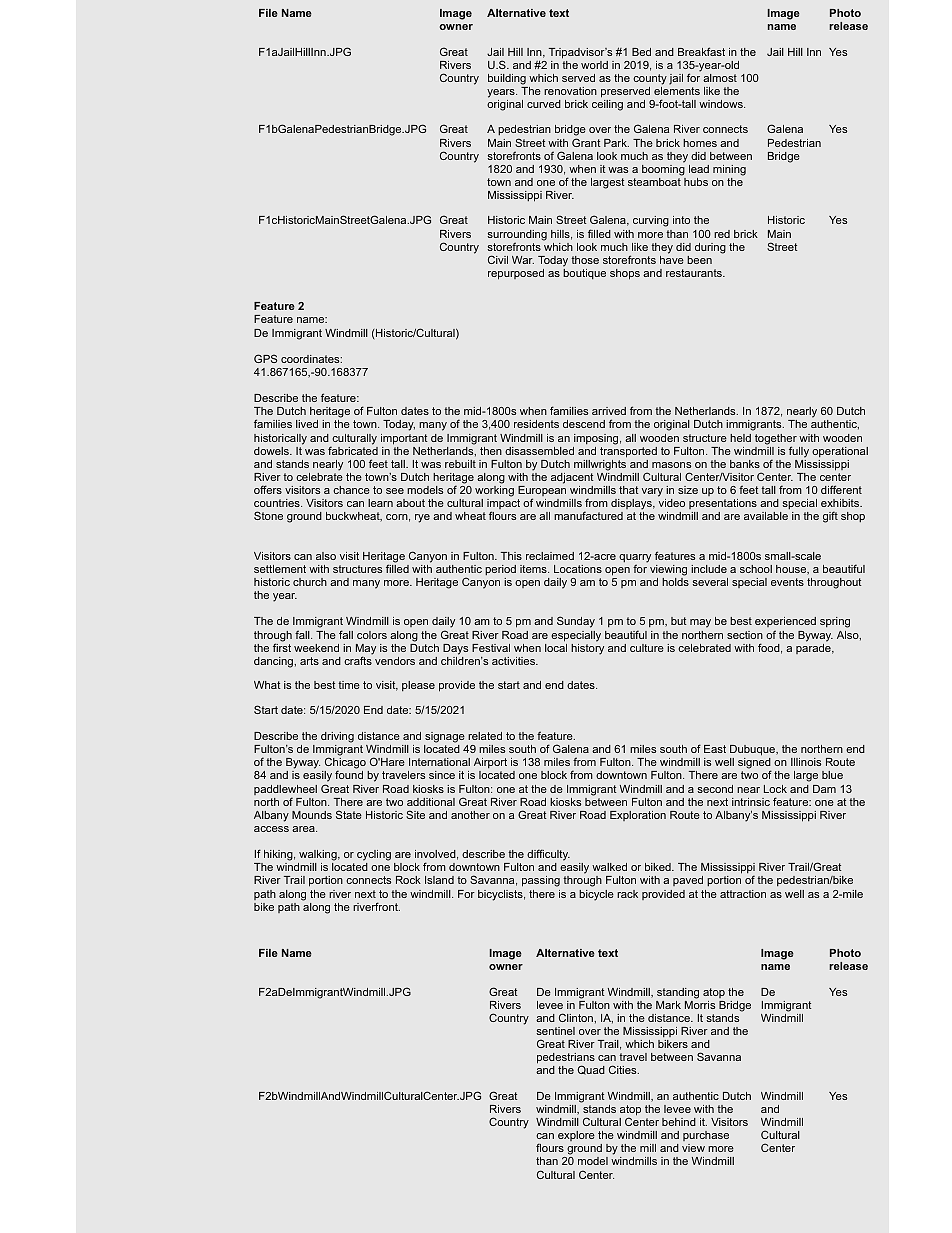 The height and width of the document is (1233, 952). I want to click on sentinel, so click(555, 1031).
